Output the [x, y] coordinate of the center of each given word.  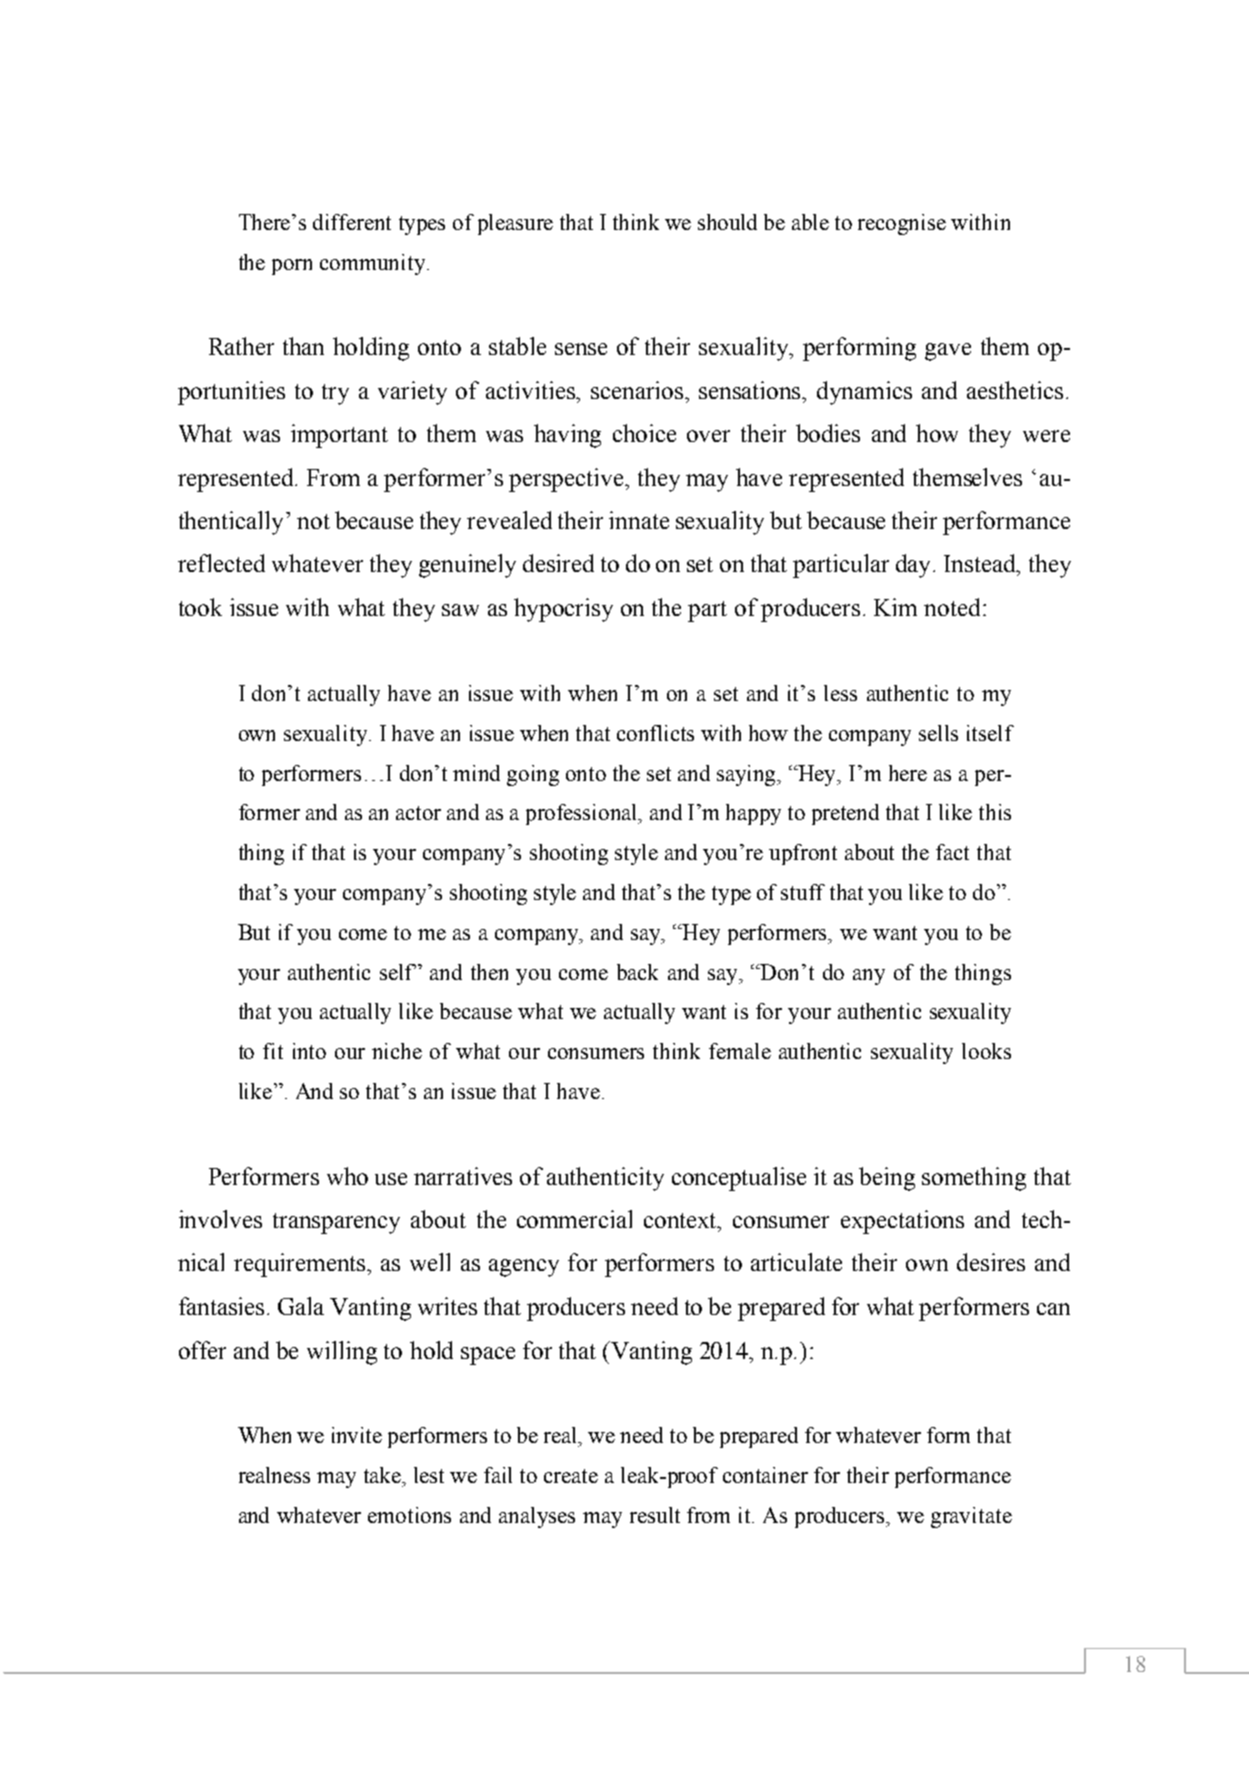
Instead [981, 564]
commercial [574, 1219]
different [352, 222]
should [727, 222]
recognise [902, 224]
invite [357, 1435]
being [887, 1179]
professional [583, 814]
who [347, 1176]
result [655, 1515]
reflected [221, 563]
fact [952, 852]
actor [418, 813]
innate [639, 520]
